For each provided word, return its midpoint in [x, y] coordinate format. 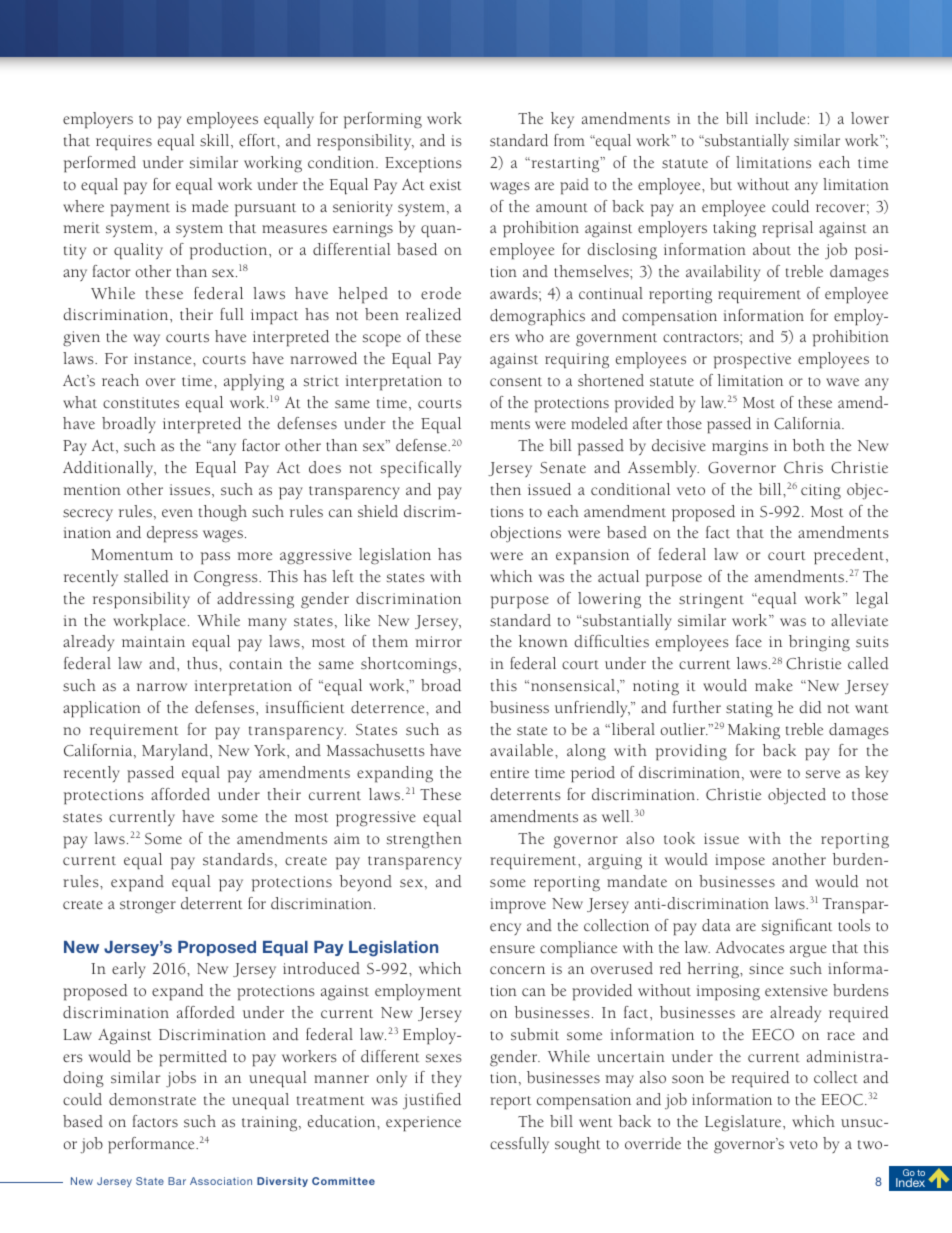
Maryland [176, 752]
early [129, 970]
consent [516, 382]
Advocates [750, 947]
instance [164, 359]
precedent [849, 556]
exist [446, 185]
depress [172, 534]
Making [754, 731]
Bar [177, 1181]
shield [378, 511]
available [523, 750]
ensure [512, 949]
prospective [752, 361]
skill [216, 141]
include [780, 118]
